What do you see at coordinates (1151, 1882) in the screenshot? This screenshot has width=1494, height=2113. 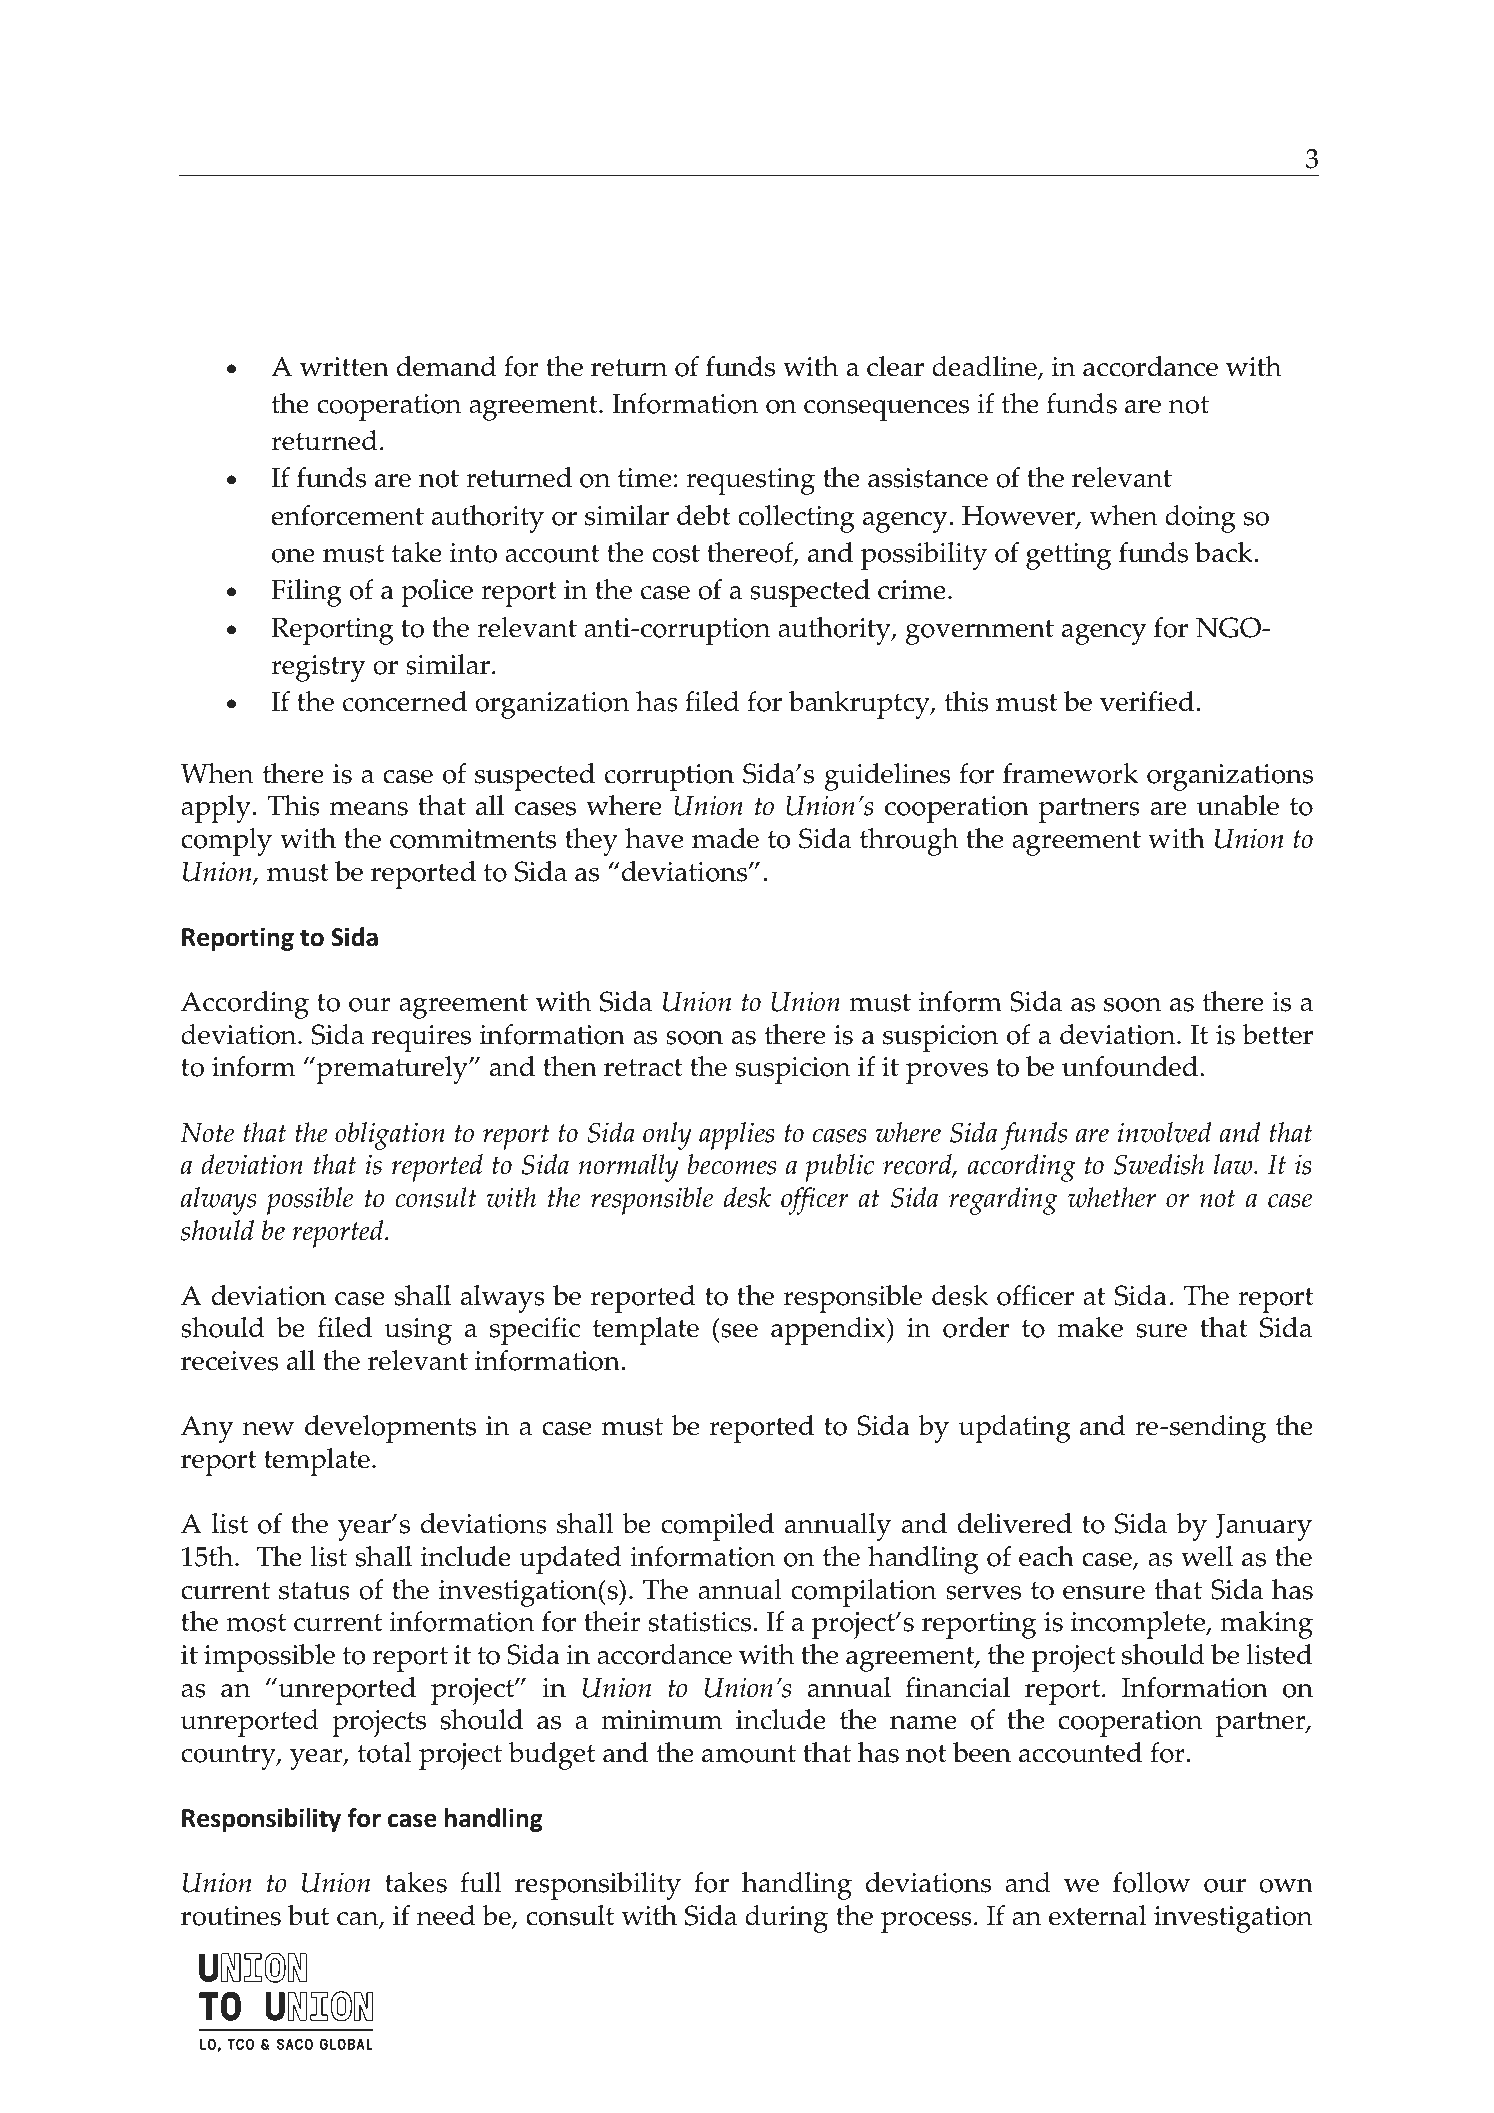 I see `follow` at bounding box center [1151, 1882].
